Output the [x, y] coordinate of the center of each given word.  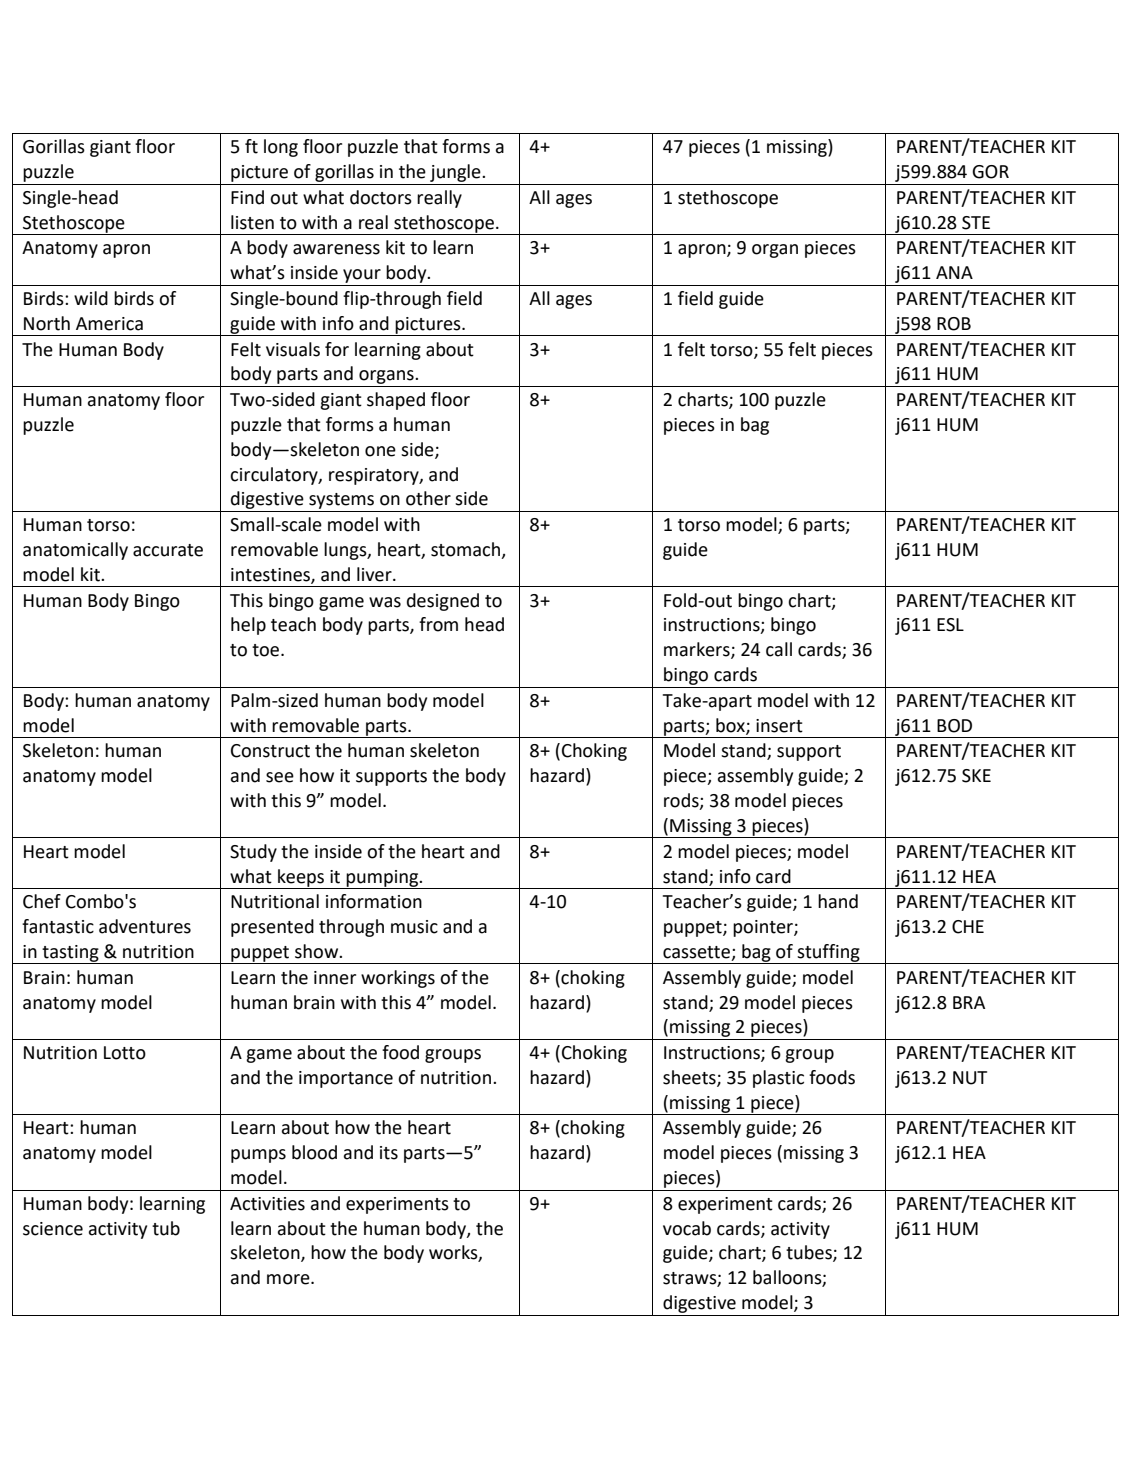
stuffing [828, 954]
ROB [954, 324]
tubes [810, 1253]
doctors [381, 197]
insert [779, 726]
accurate [168, 550]
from [438, 624]
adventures [145, 926]
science [53, 1229]
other [428, 498]
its [389, 1153]
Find [247, 197]
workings [398, 979]
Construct [270, 751]
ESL [950, 625]
